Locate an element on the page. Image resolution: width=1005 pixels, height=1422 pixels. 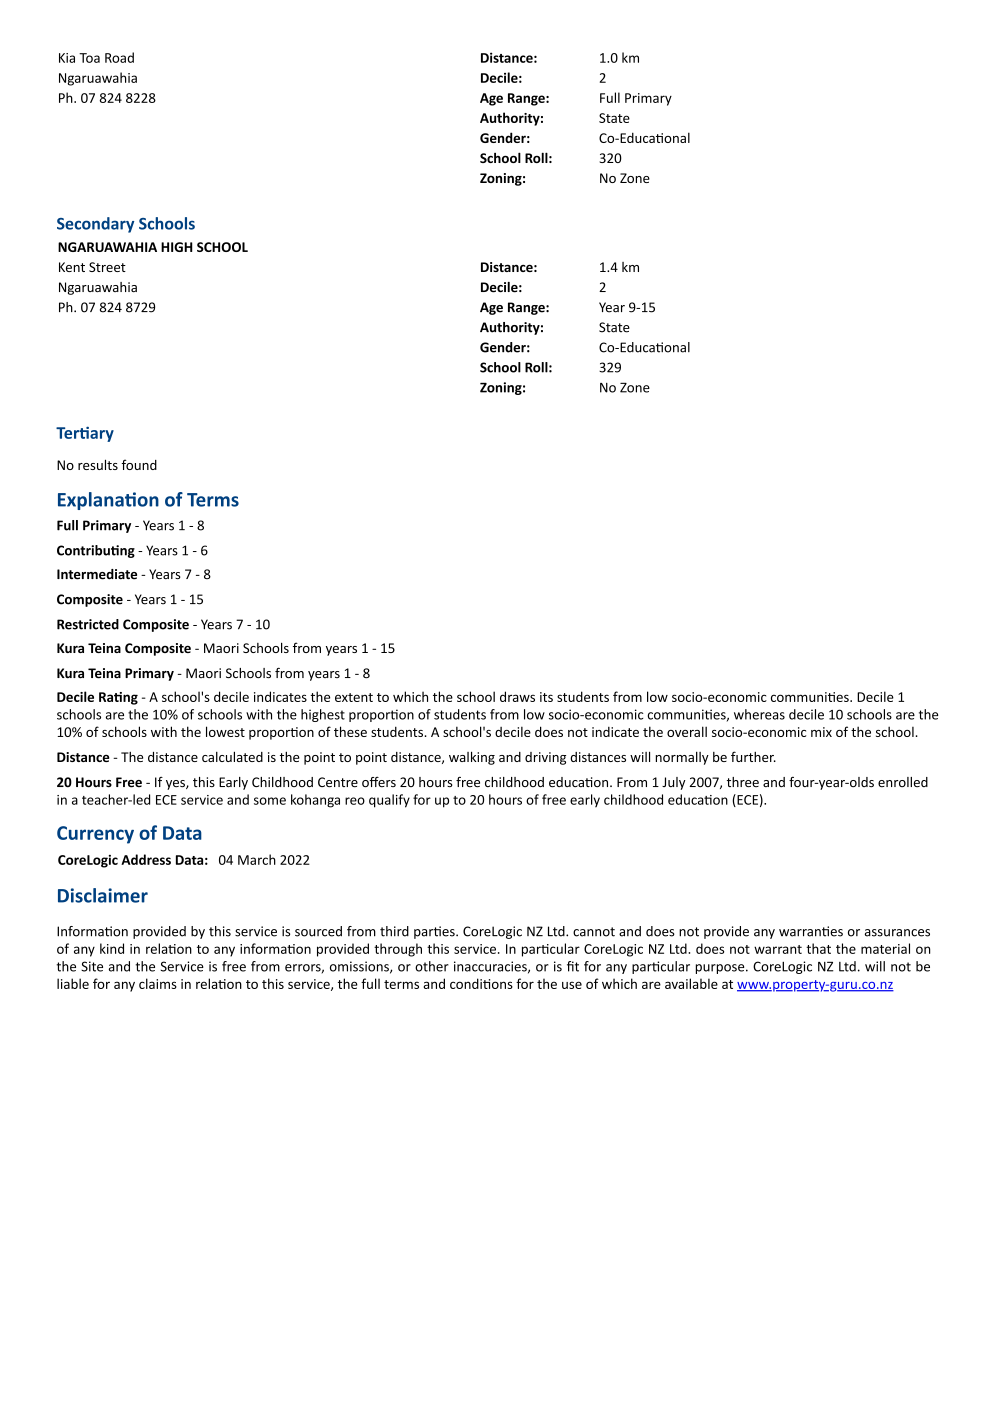
Road is located at coordinates (119, 57).
